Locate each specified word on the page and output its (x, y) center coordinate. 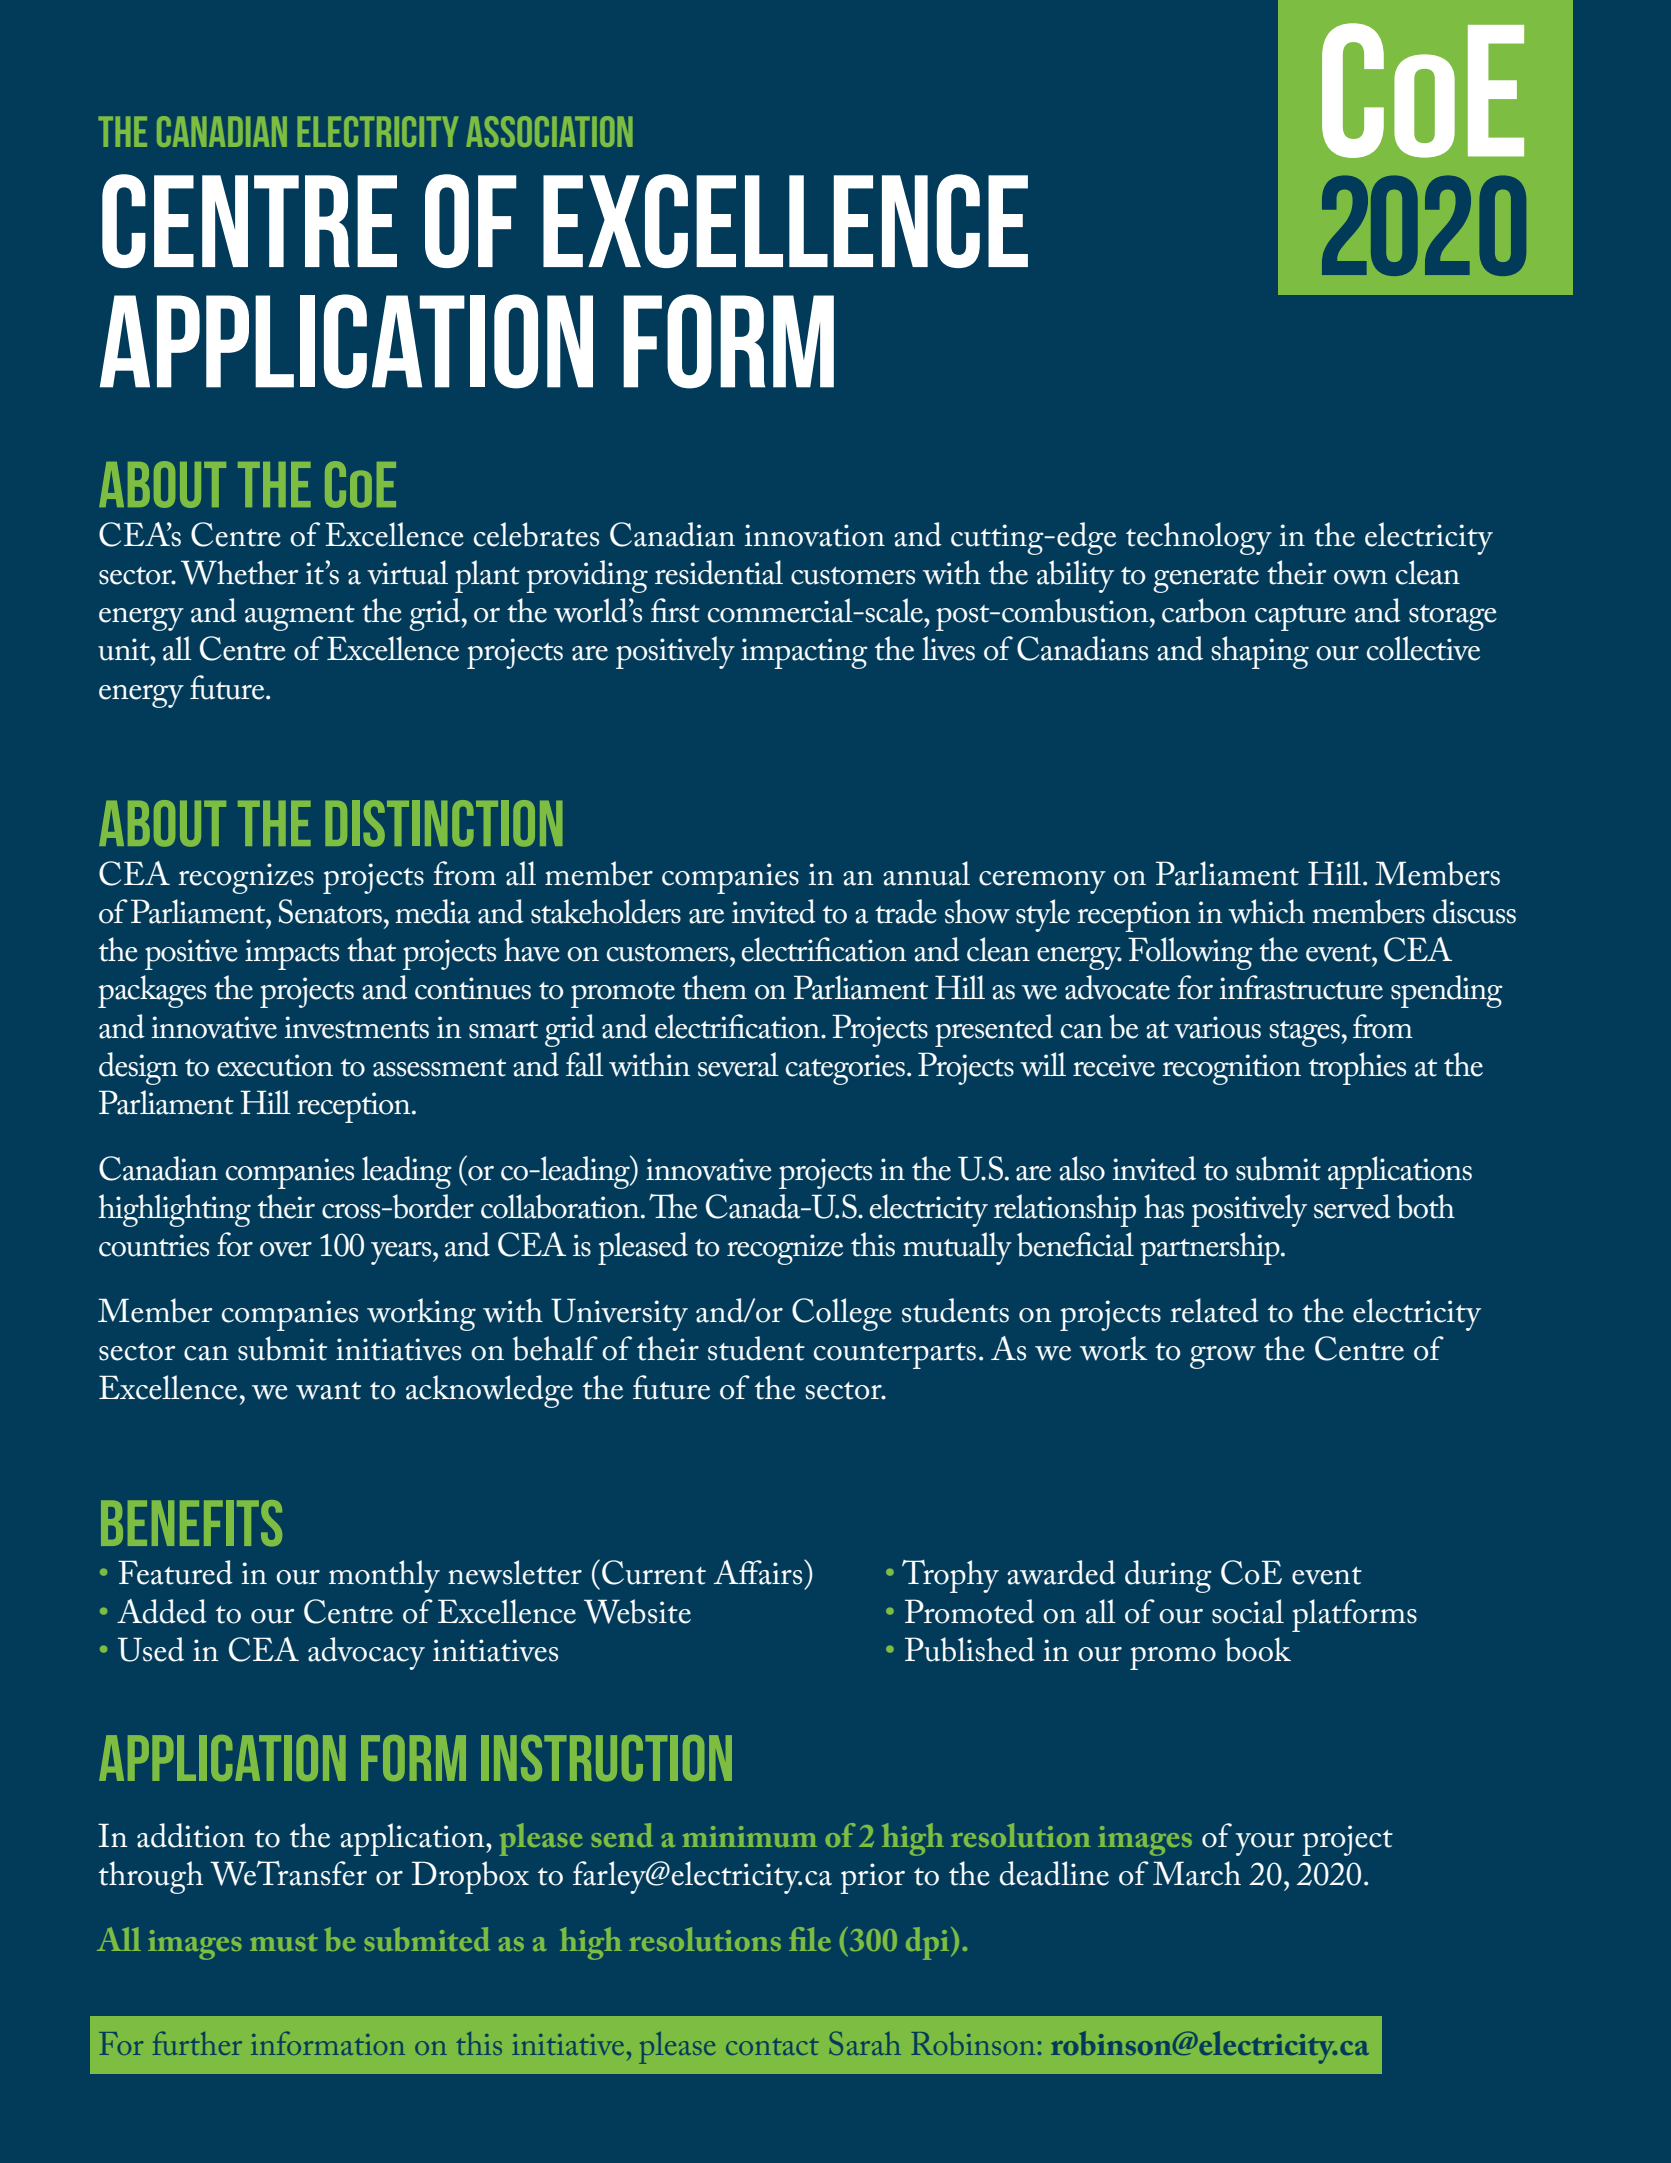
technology (1199, 538)
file (810, 1939)
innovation (814, 535)
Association (549, 131)
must (284, 1942)
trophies (1357, 1068)
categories (845, 1069)
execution (275, 1065)
